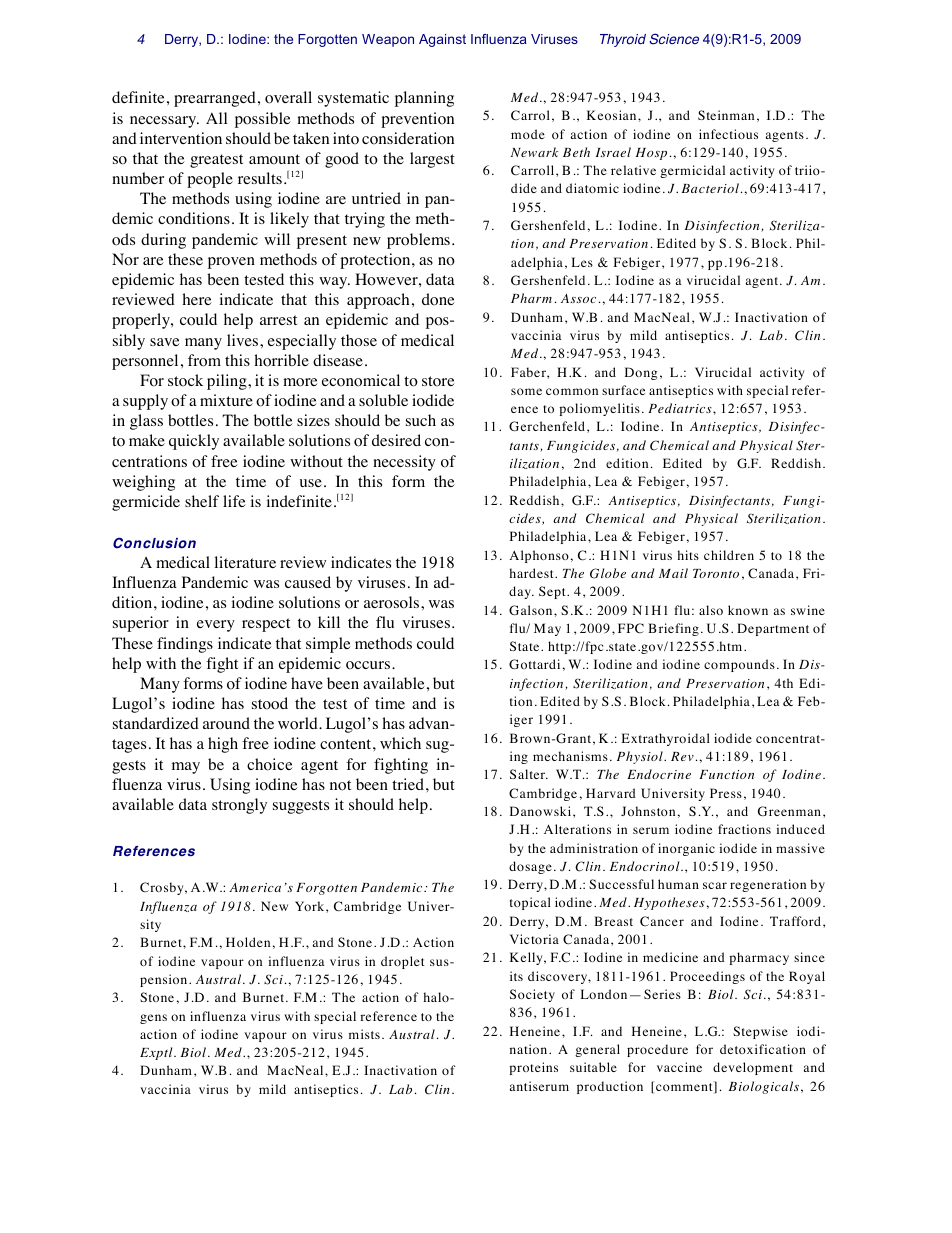 This screenshot has width=952, height=1233. I want to click on Salter, so click(528, 774).
